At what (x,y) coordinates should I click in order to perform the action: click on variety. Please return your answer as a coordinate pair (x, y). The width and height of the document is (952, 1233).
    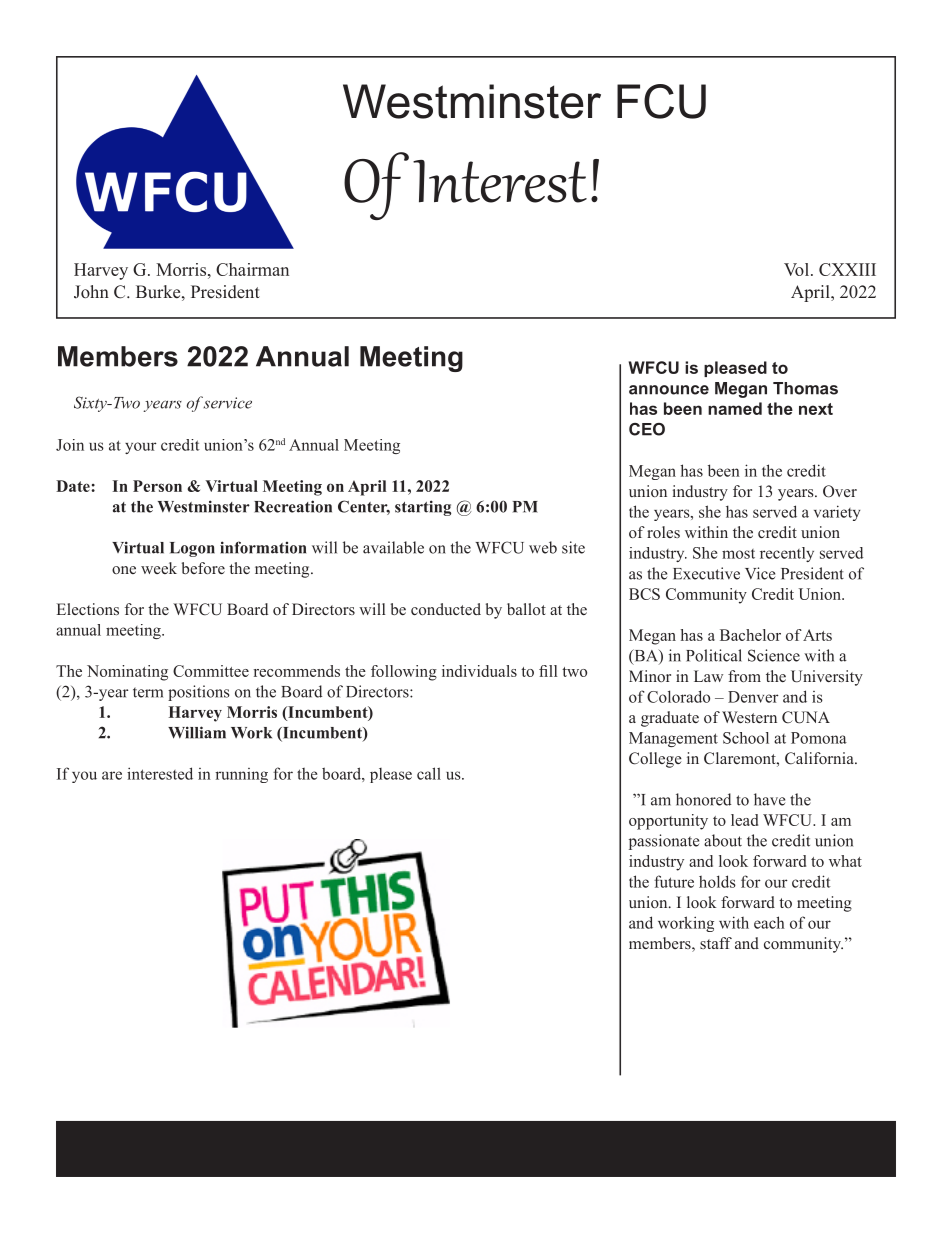
    Looking at the image, I should click on (837, 513).
